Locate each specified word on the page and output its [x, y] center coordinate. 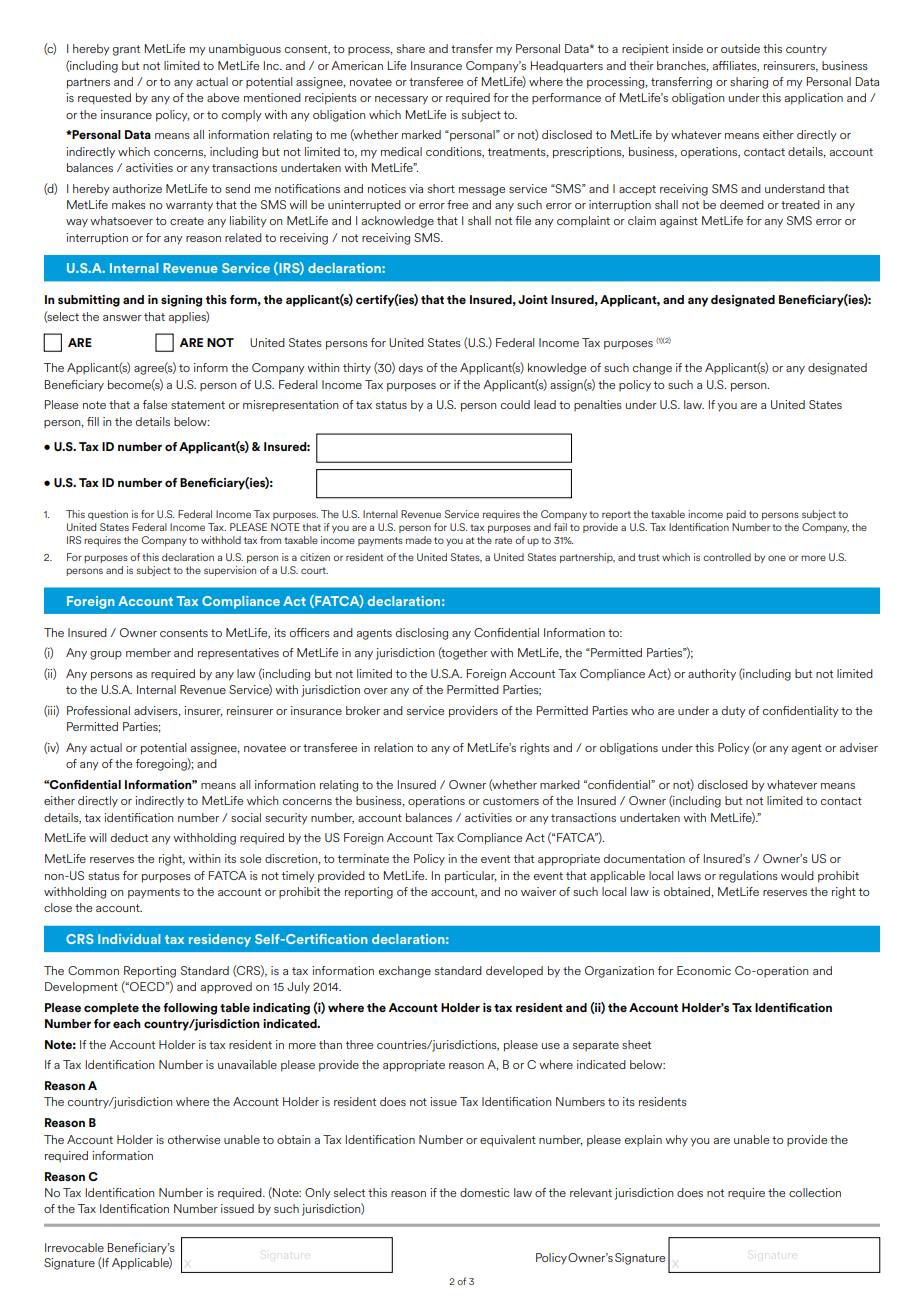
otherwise [194, 1139]
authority [712, 675]
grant [126, 50]
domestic [485, 1192]
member [148, 652]
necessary [401, 100]
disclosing [422, 634]
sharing [749, 83]
